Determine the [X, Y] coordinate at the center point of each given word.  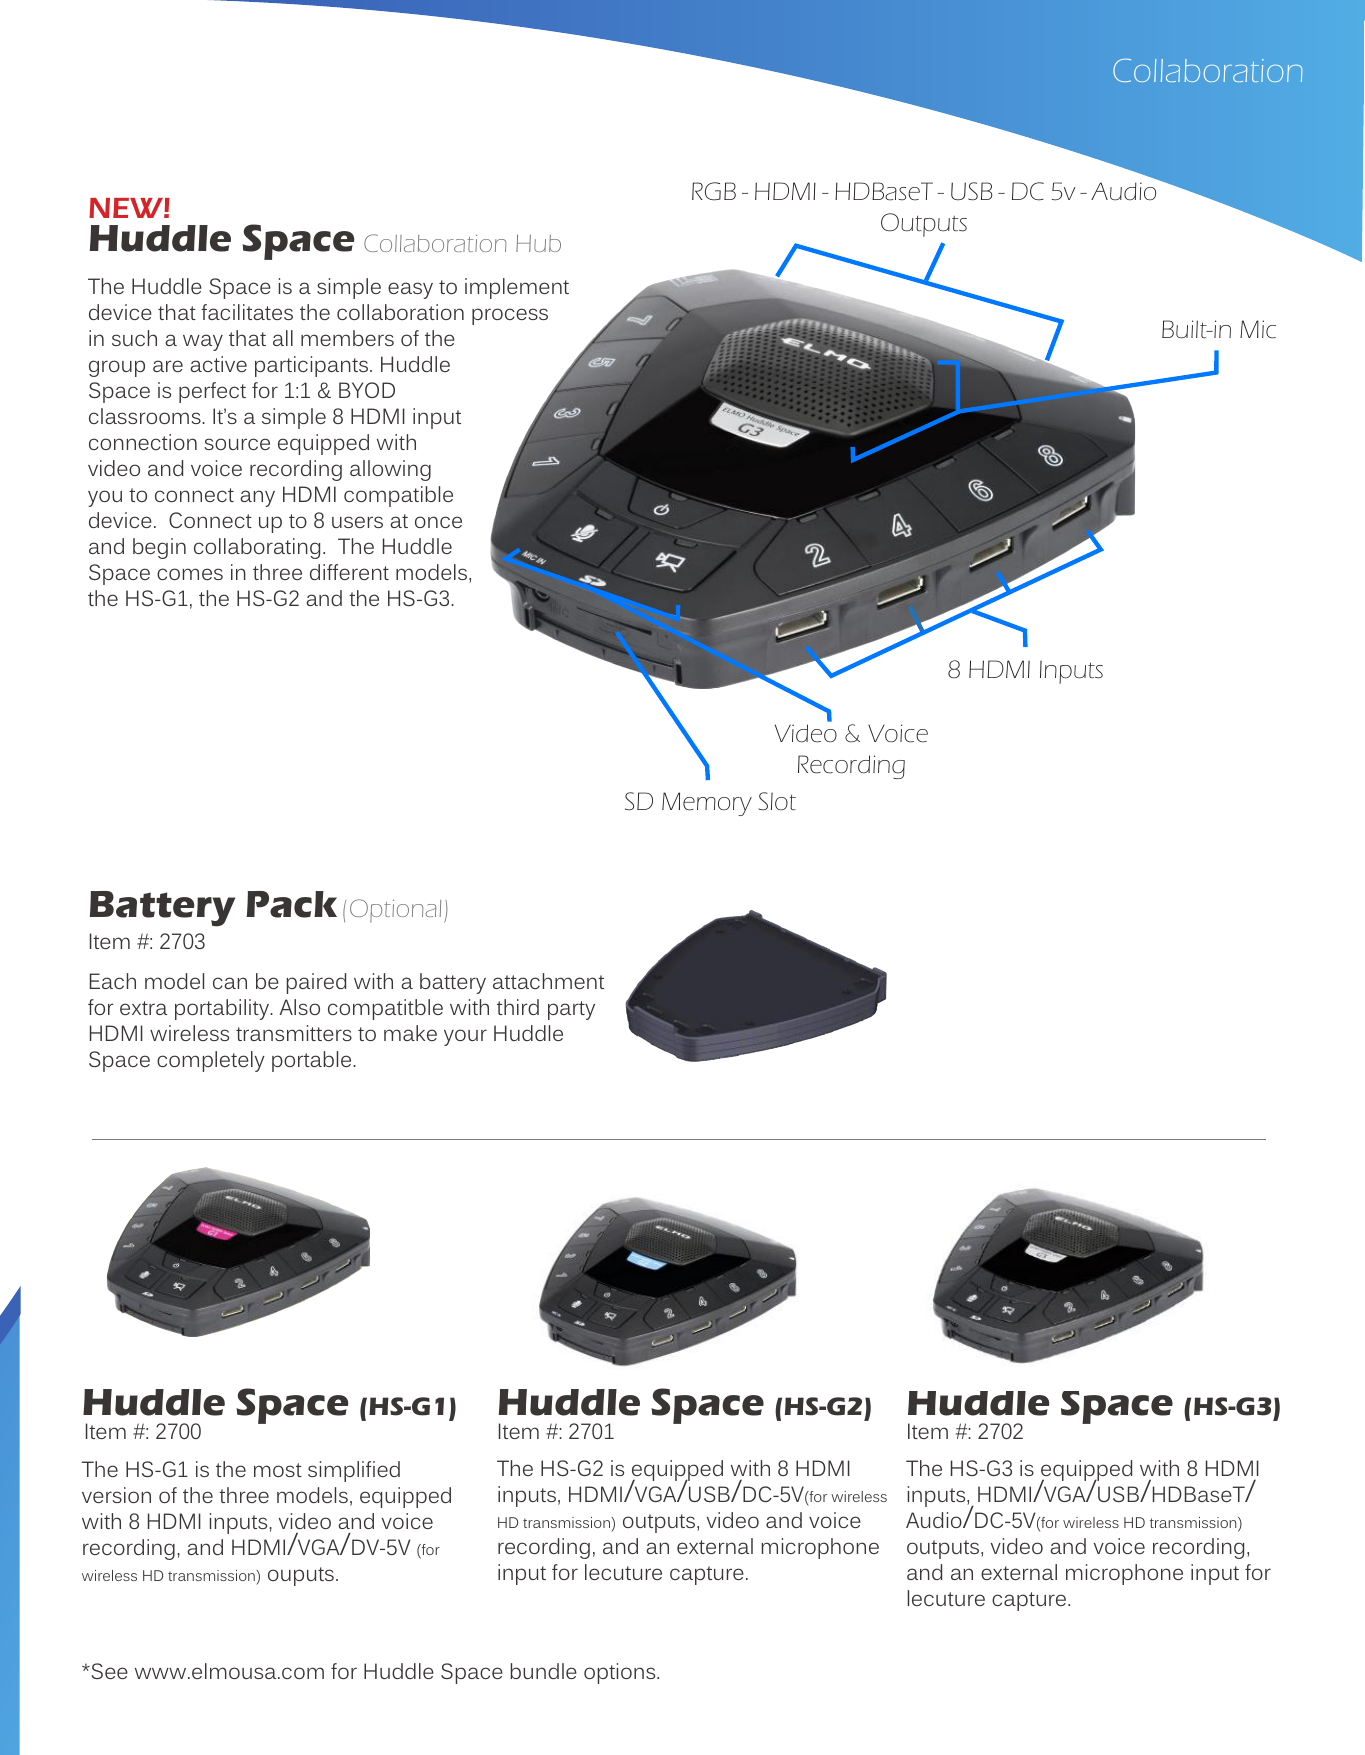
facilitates [247, 312]
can [230, 983]
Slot [777, 801]
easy [410, 290]
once [438, 522]
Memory [707, 804]
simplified [354, 1471]
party [571, 1010]
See [108, 1671]
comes [190, 574]
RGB [714, 191]
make [410, 1033]
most [278, 1470]
